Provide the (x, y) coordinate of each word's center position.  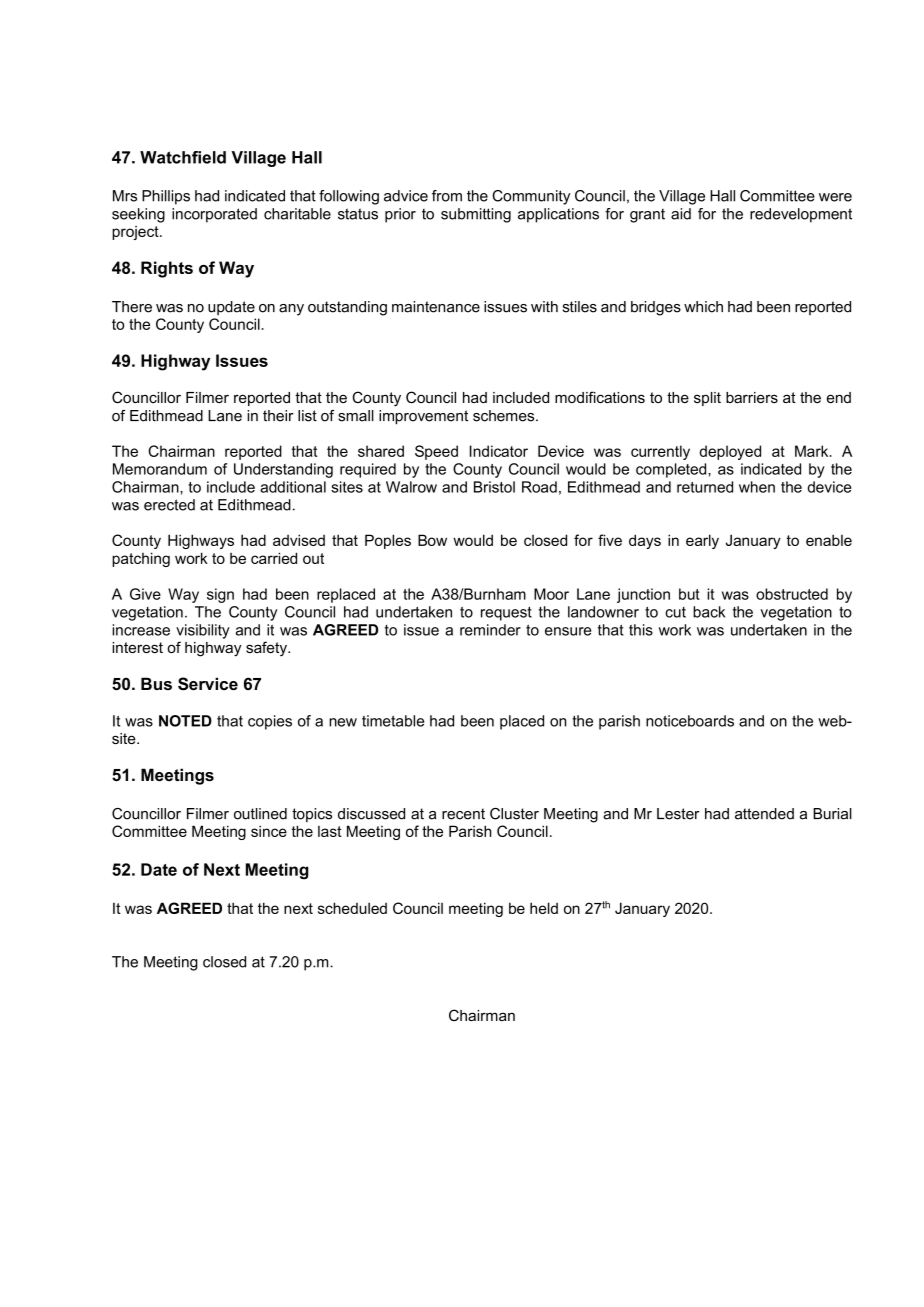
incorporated (214, 215)
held (544, 908)
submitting (476, 215)
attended (764, 814)
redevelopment (801, 215)
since (269, 831)
